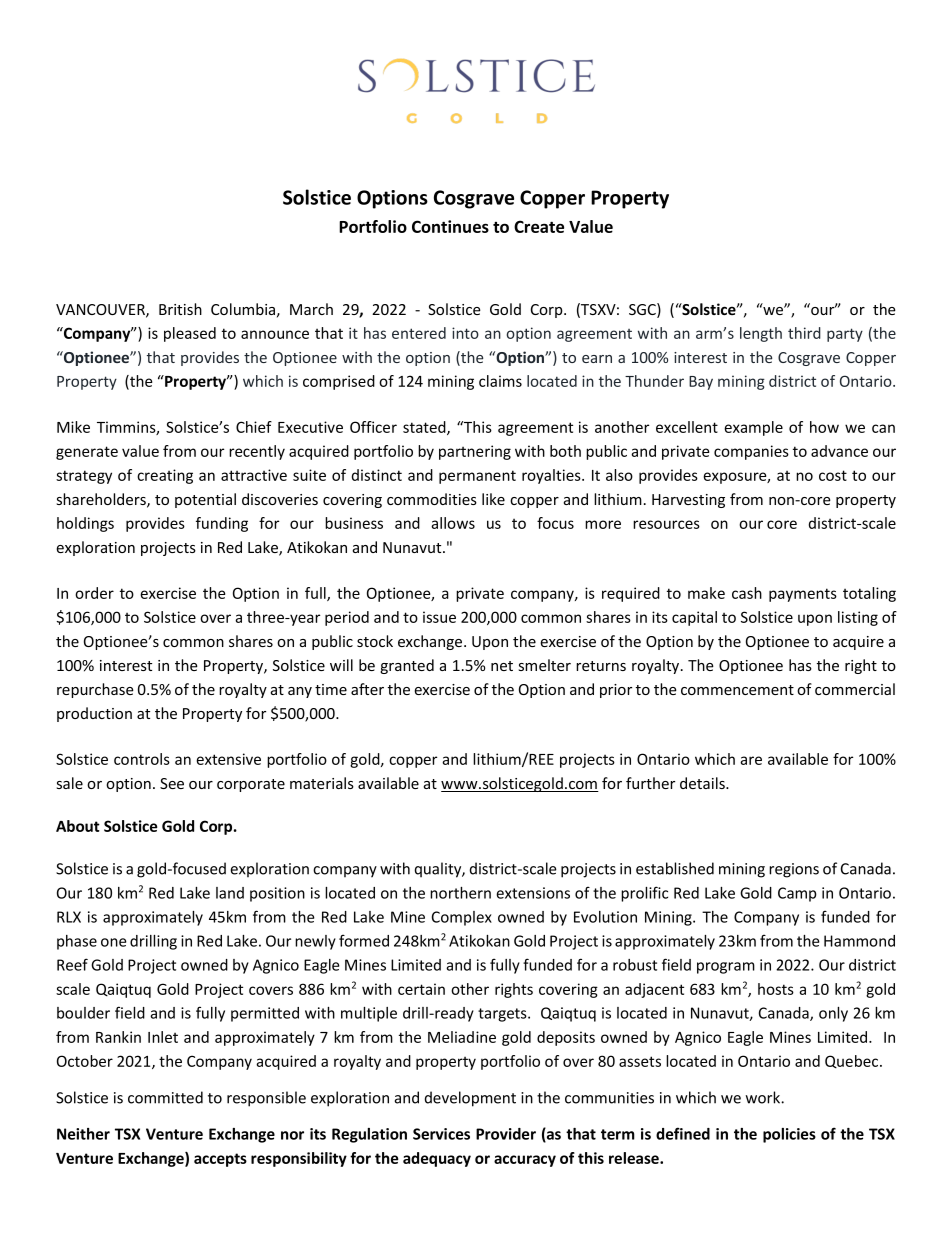 The image size is (952, 1233). What do you see at coordinates (737, 690) in the page?
I see `commencement` at bounding box center [737, 690].
